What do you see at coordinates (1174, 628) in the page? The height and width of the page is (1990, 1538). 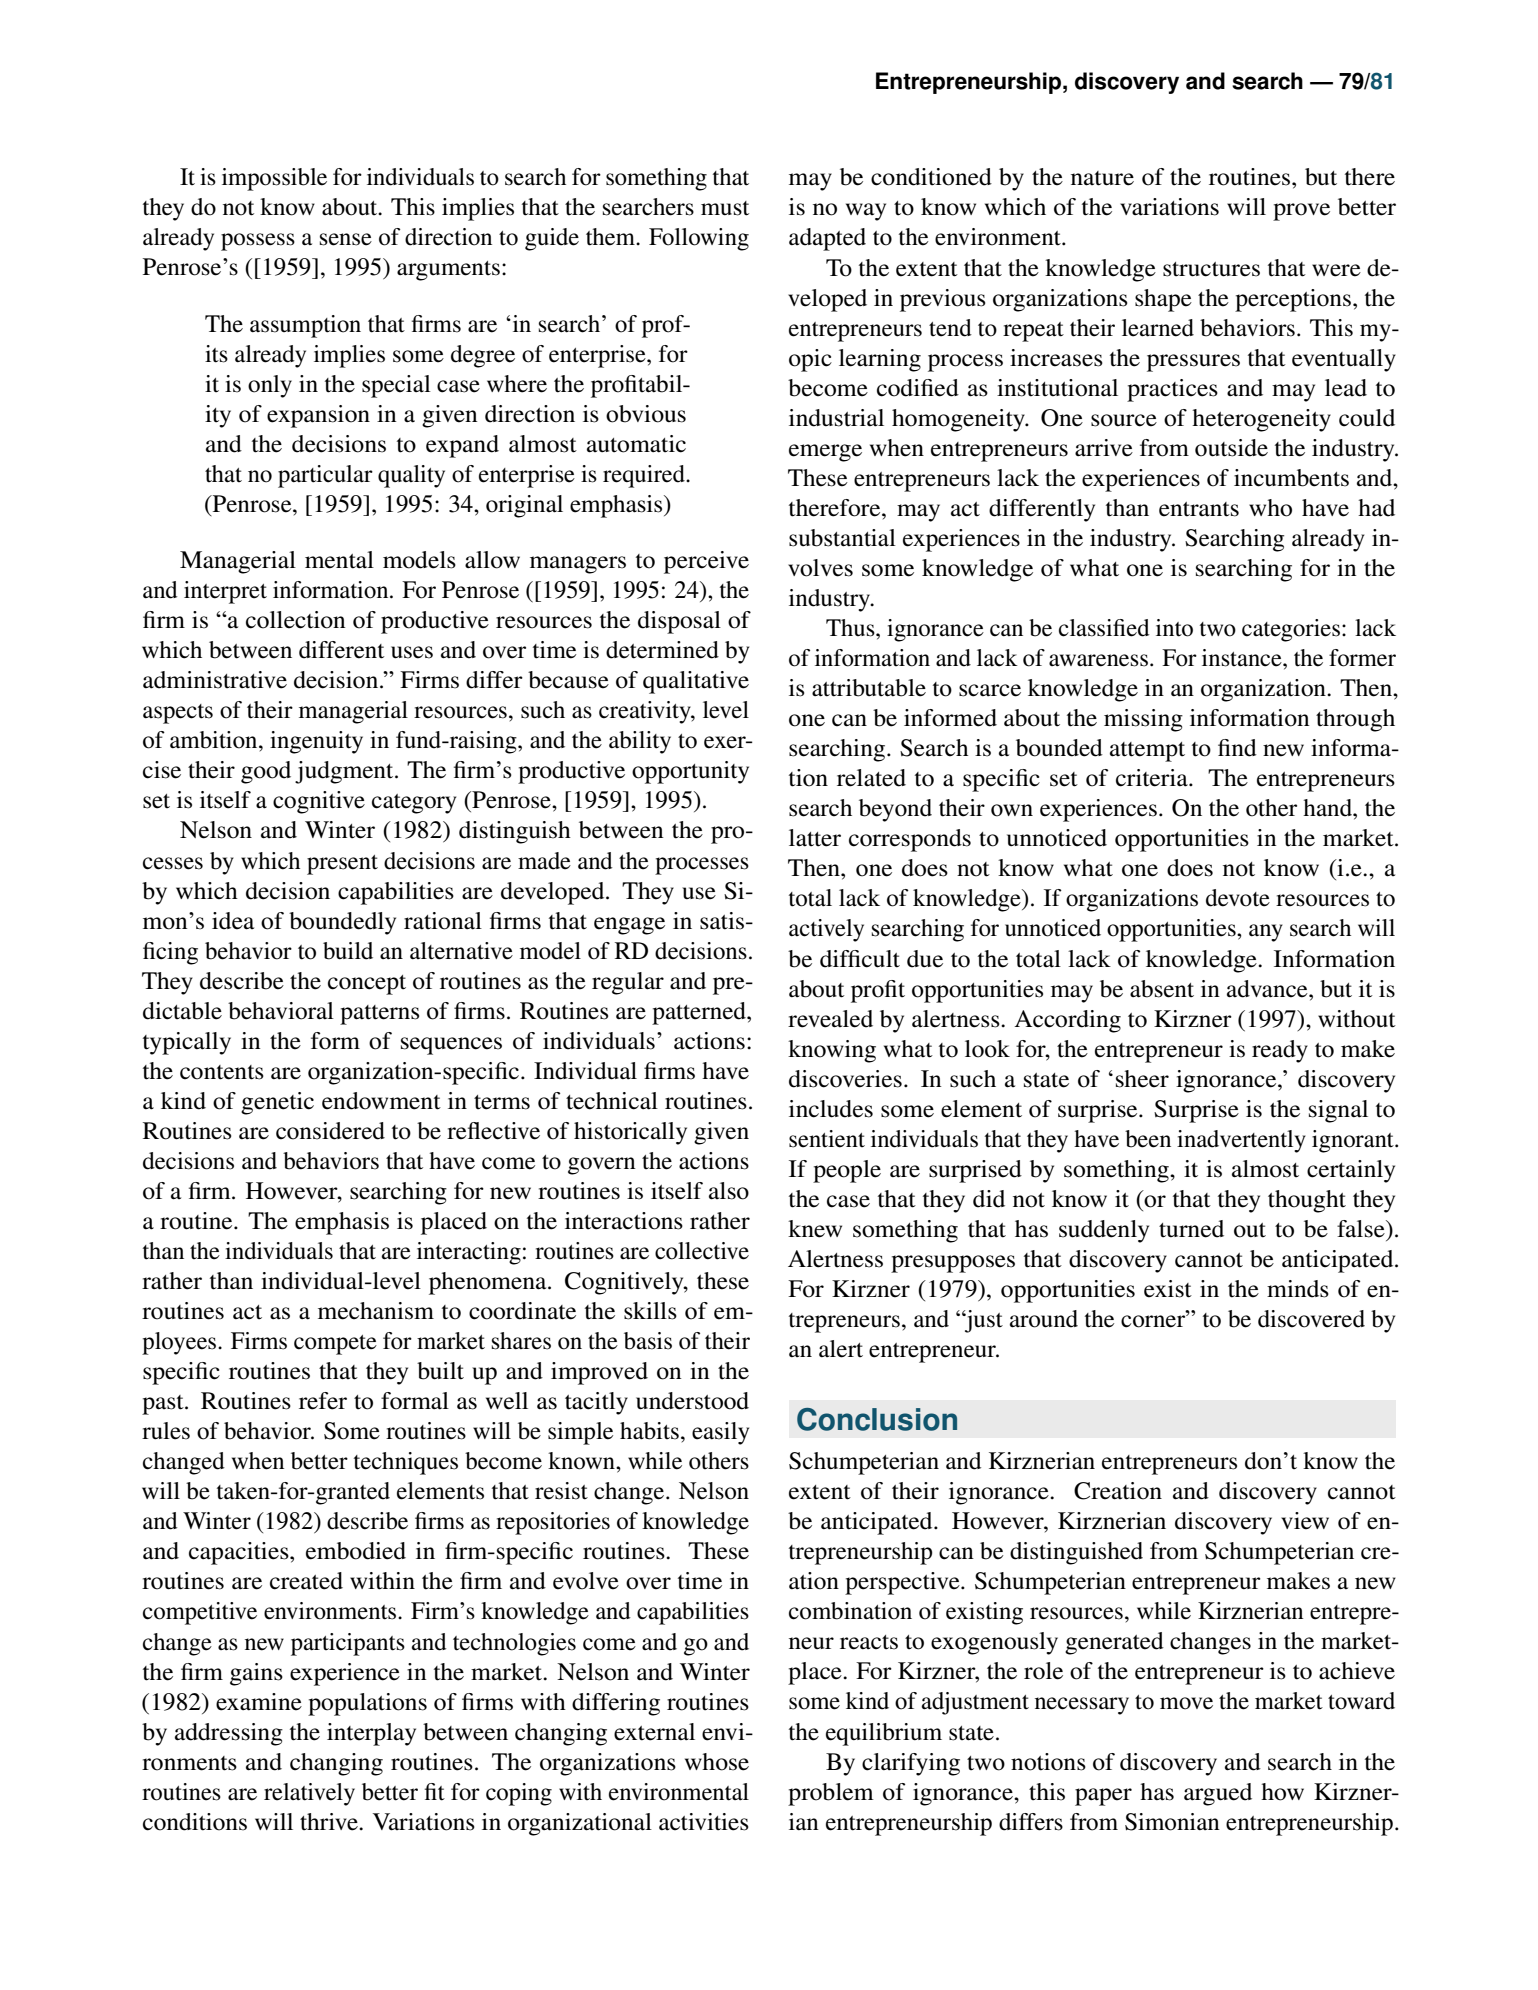 I see `into` at bounding box center [1174, 628].
